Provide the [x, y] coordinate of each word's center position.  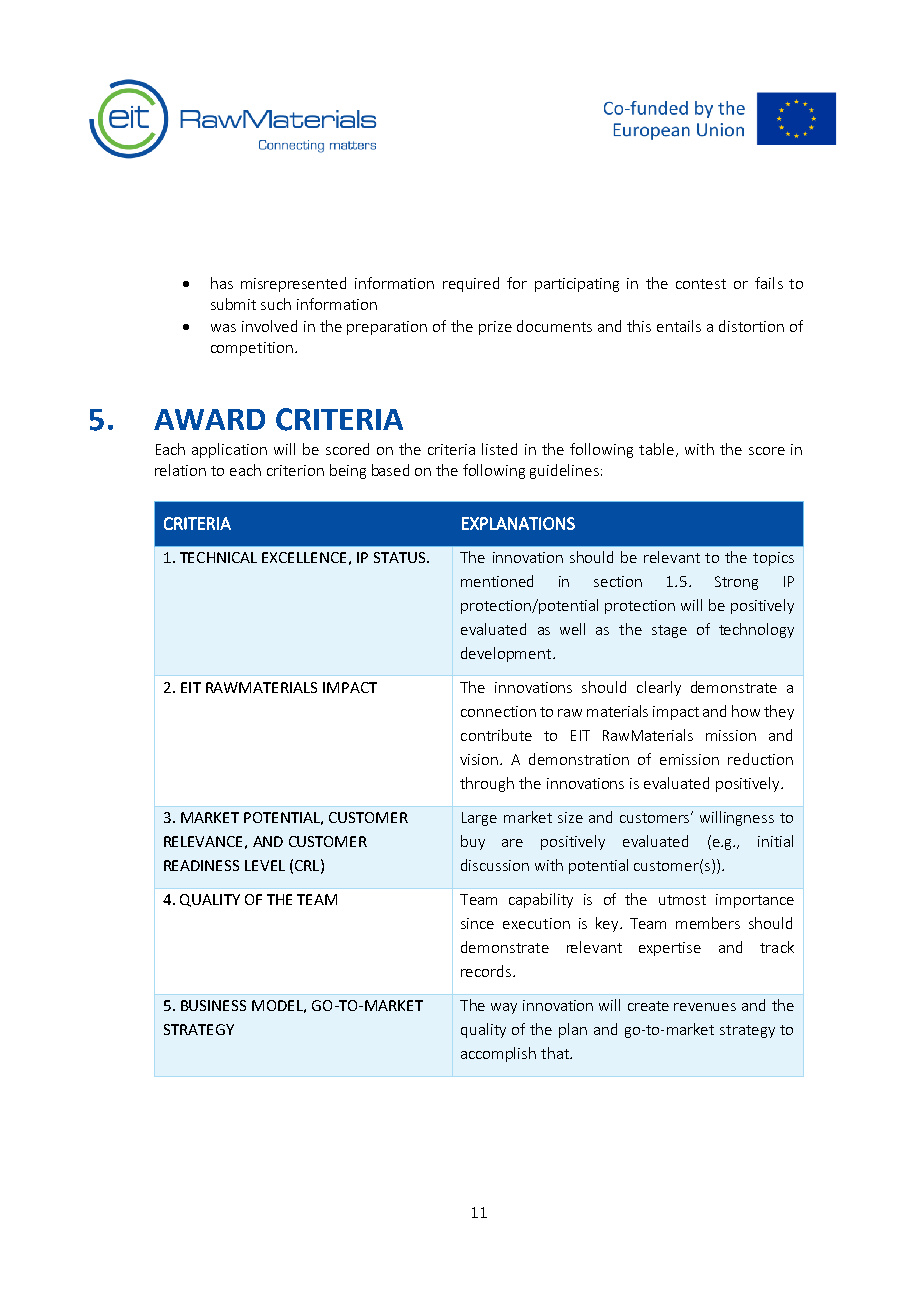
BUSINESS [213, 1005]
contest [701, 284]
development [507, 654]
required [471, 284]
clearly [659, 688]
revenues [705, 1007]
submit [233, 304]
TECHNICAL [218, 557]
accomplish [498, 1054]
